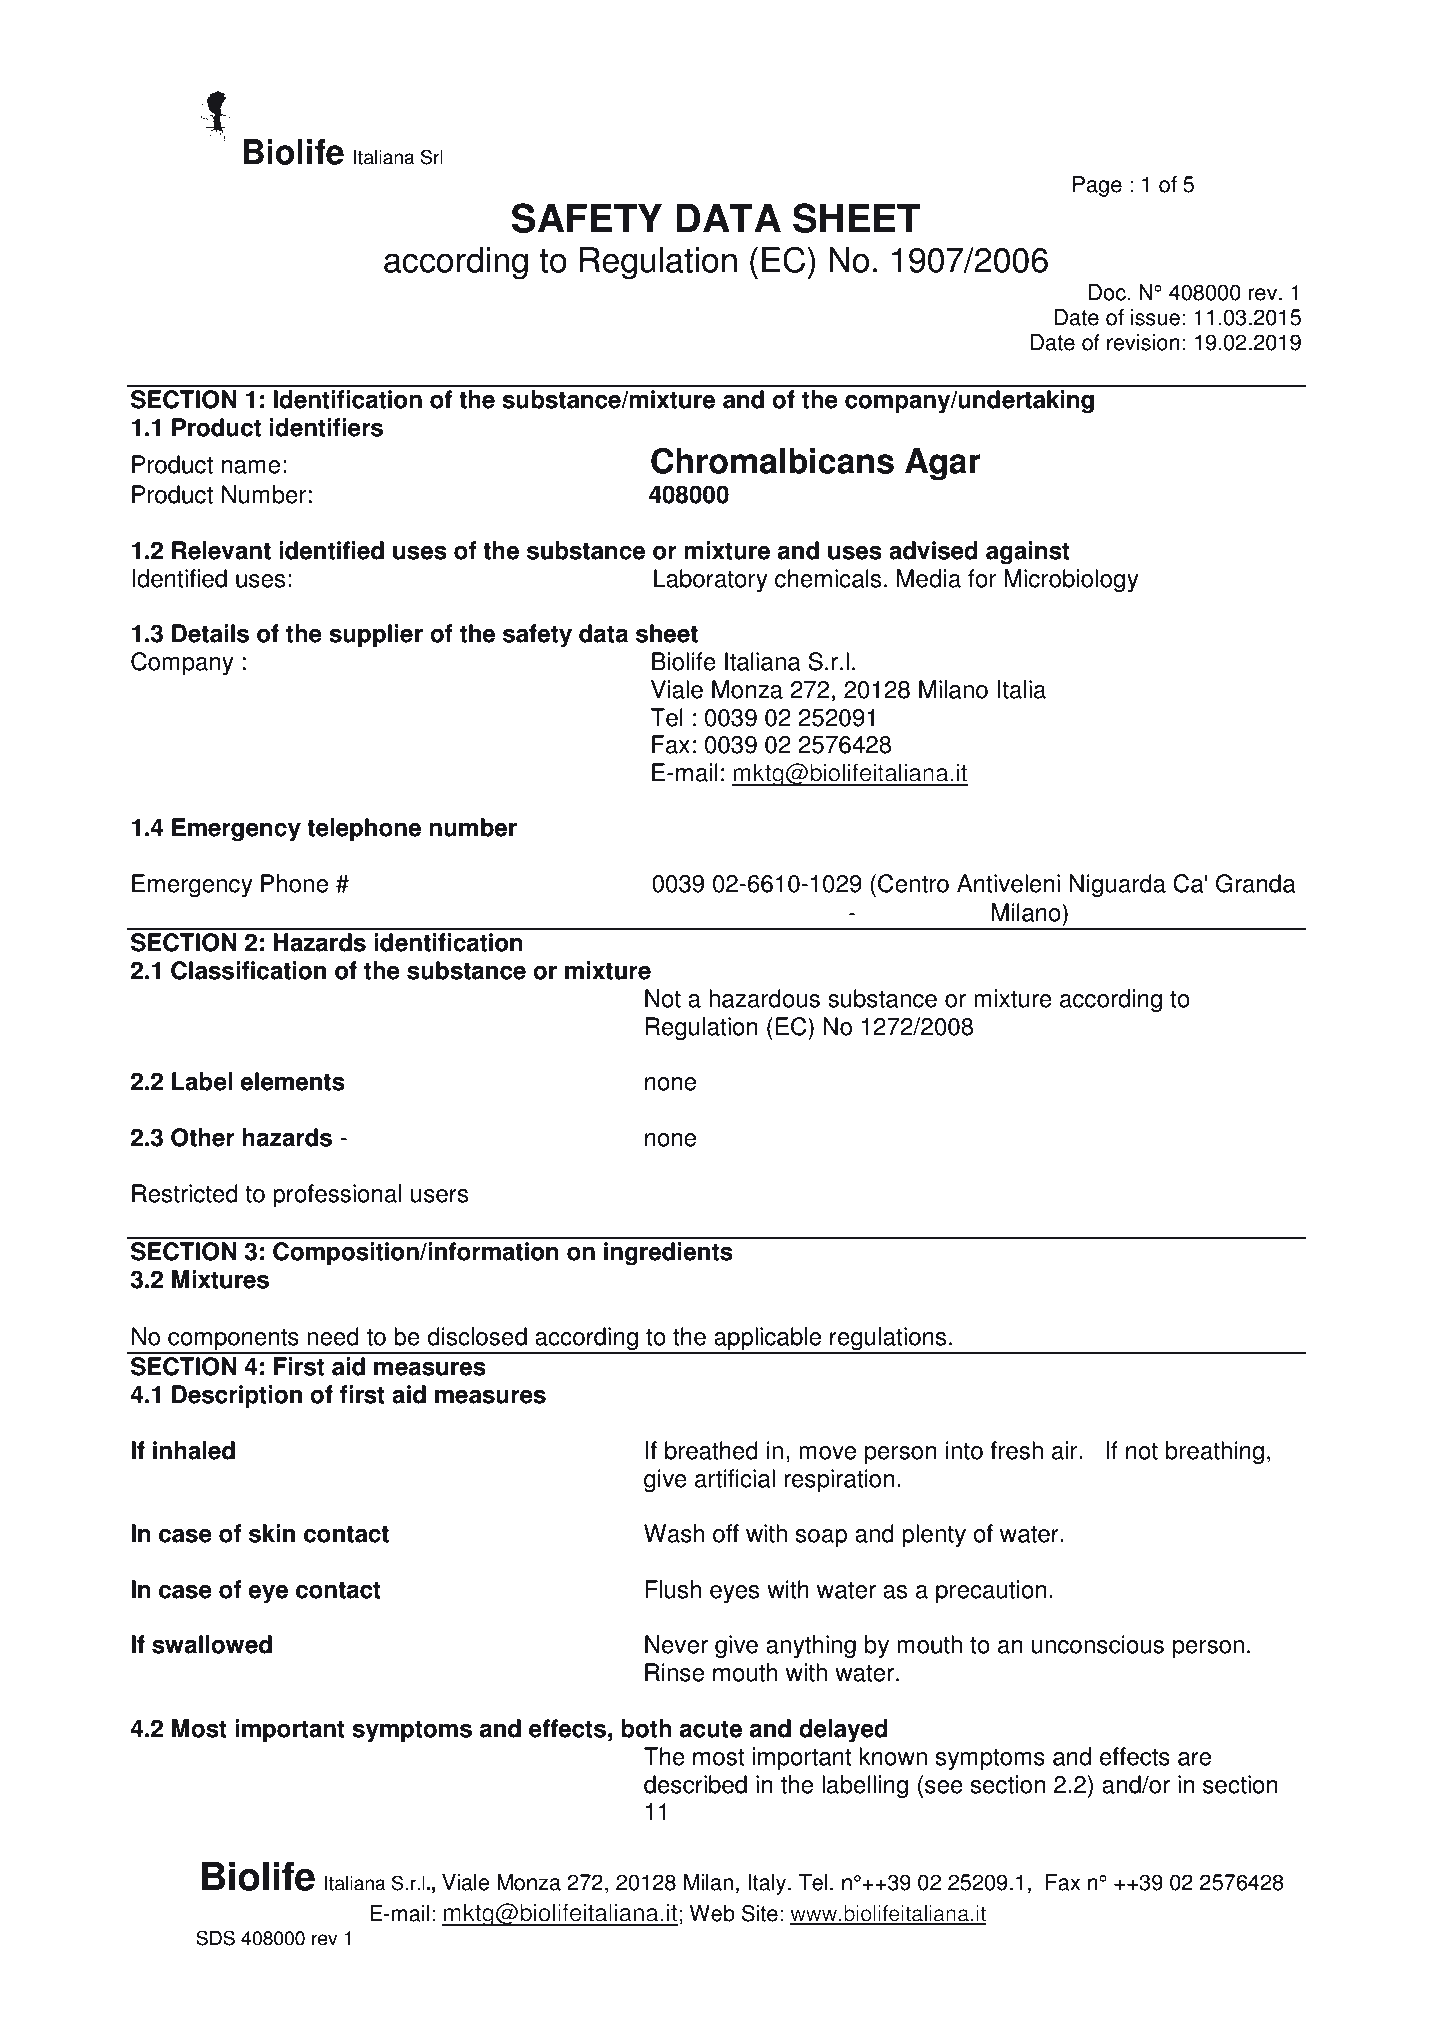 The width and height of the screenshot is (1438, 2035). I want to click on SDS, so click(215, 1938).
